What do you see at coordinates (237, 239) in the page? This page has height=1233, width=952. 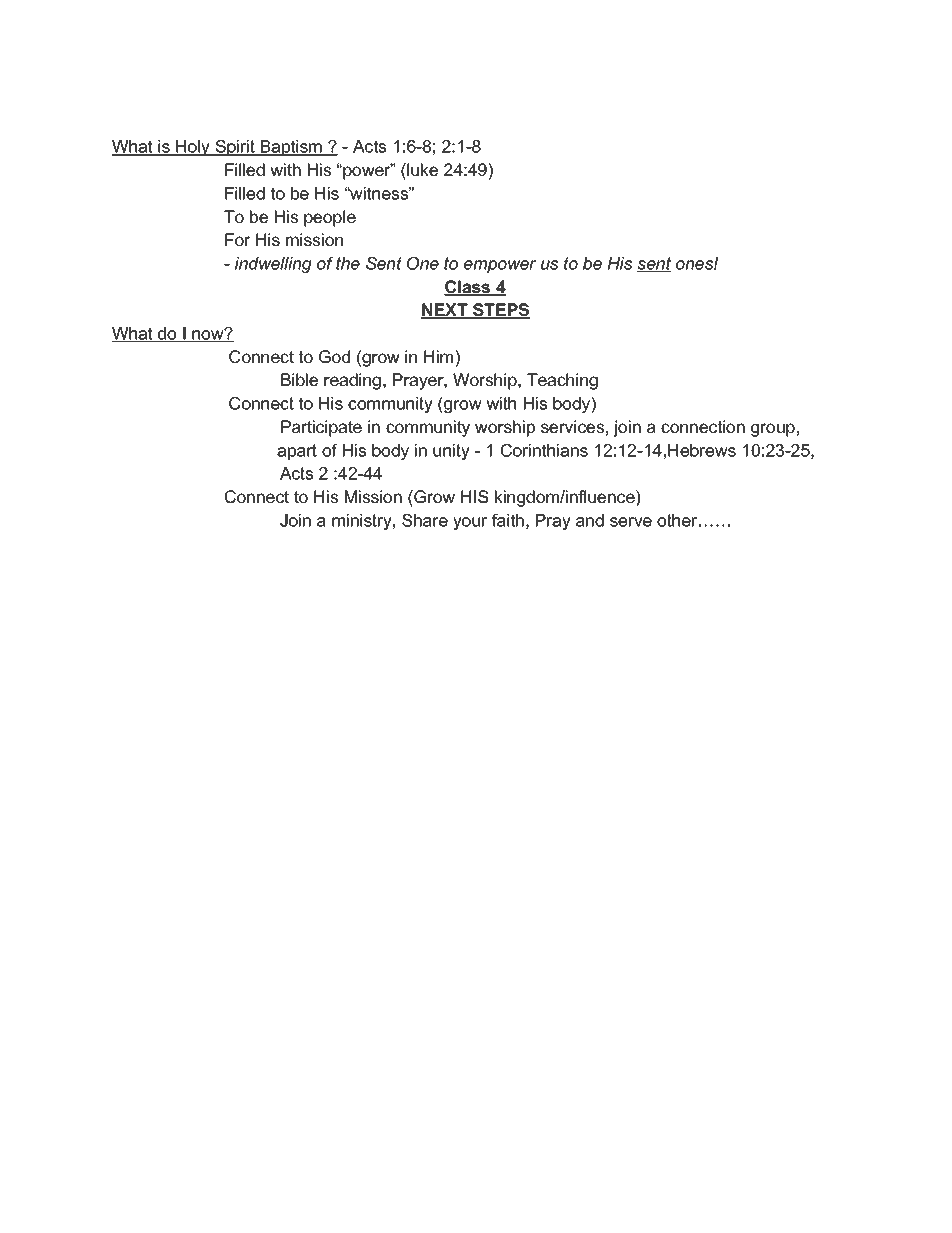 I see `For` at bounding box center [237, 239].
